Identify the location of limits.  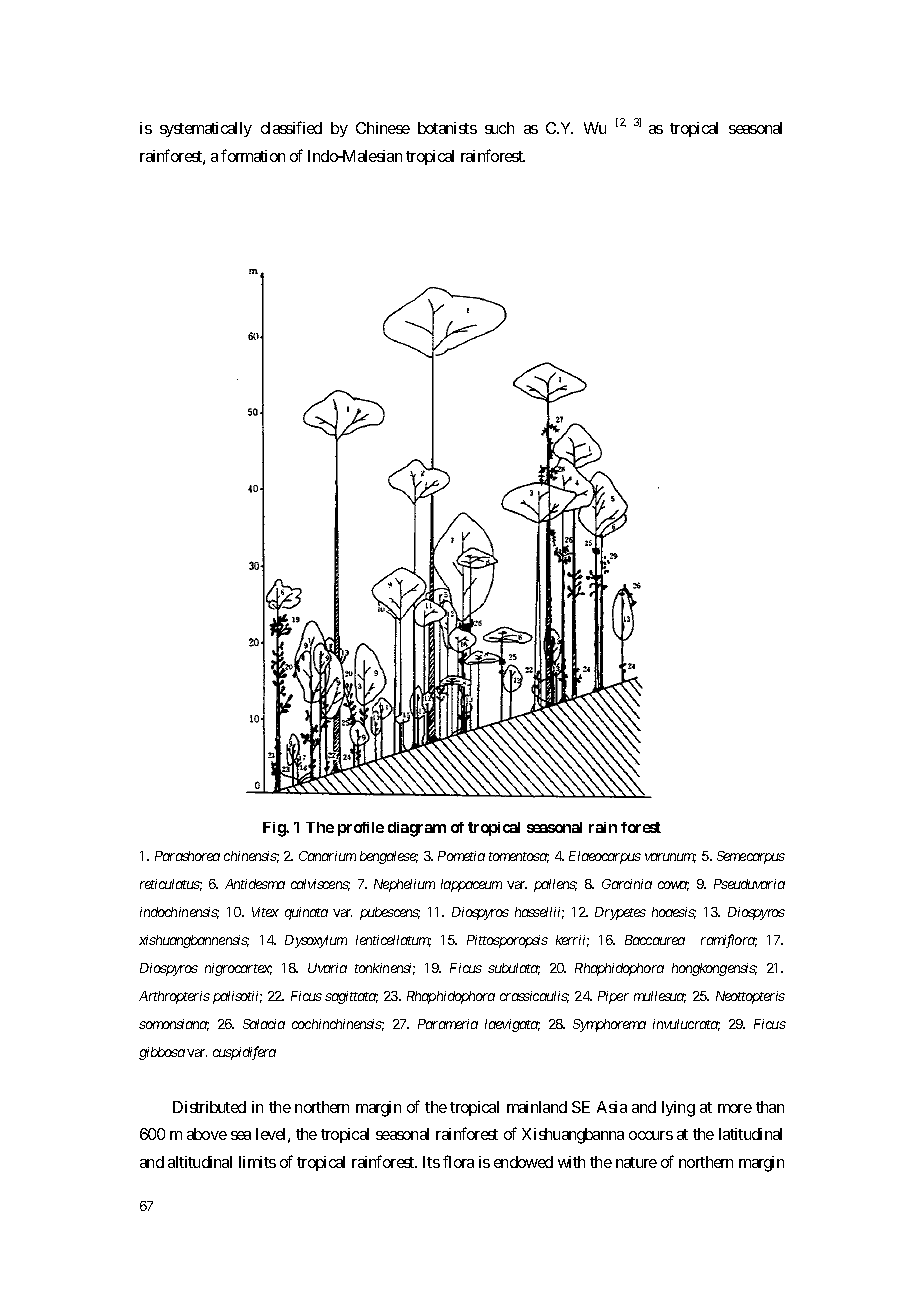
(257, 1162).
